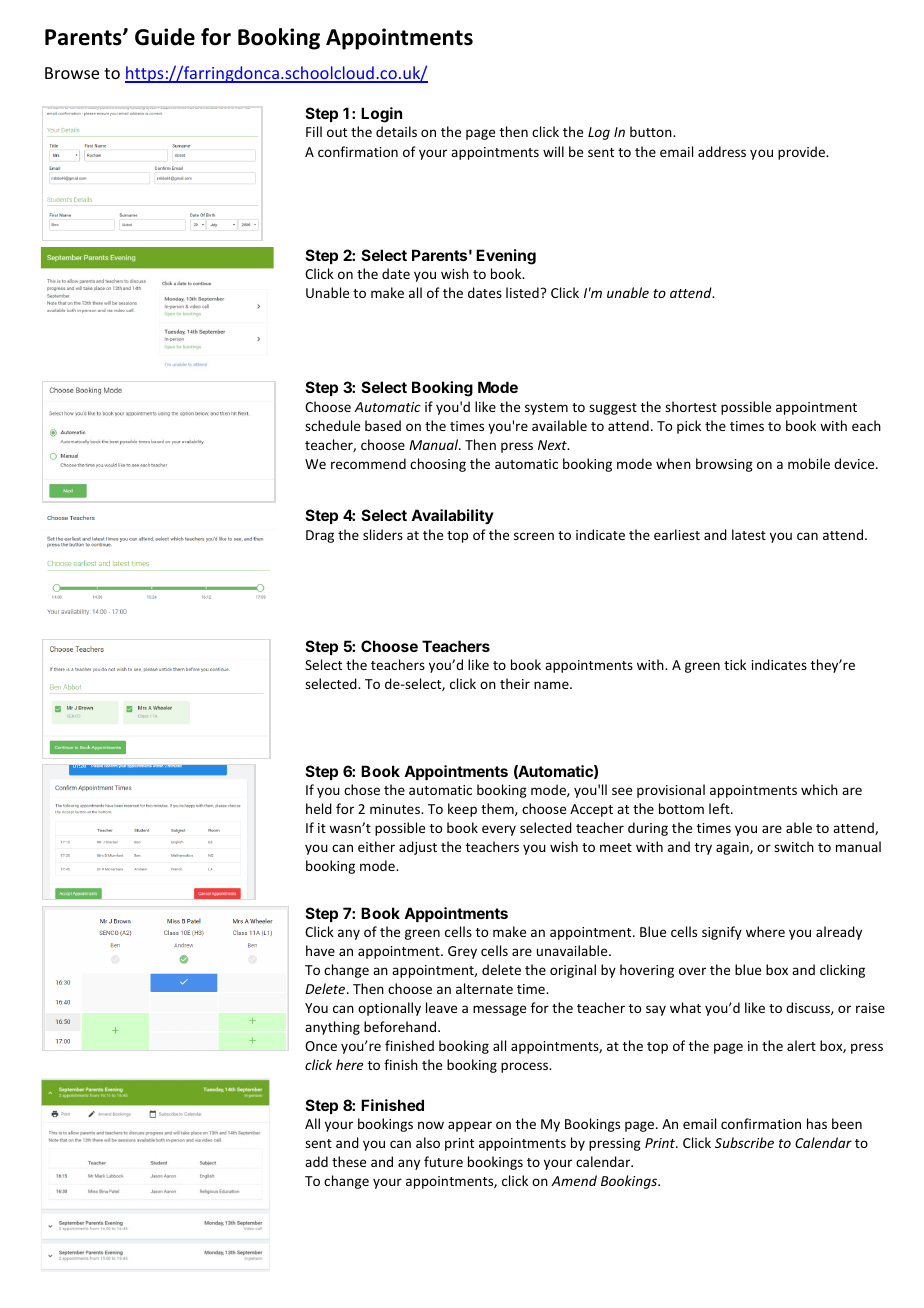  I want to click on their, so click(515, 683).
